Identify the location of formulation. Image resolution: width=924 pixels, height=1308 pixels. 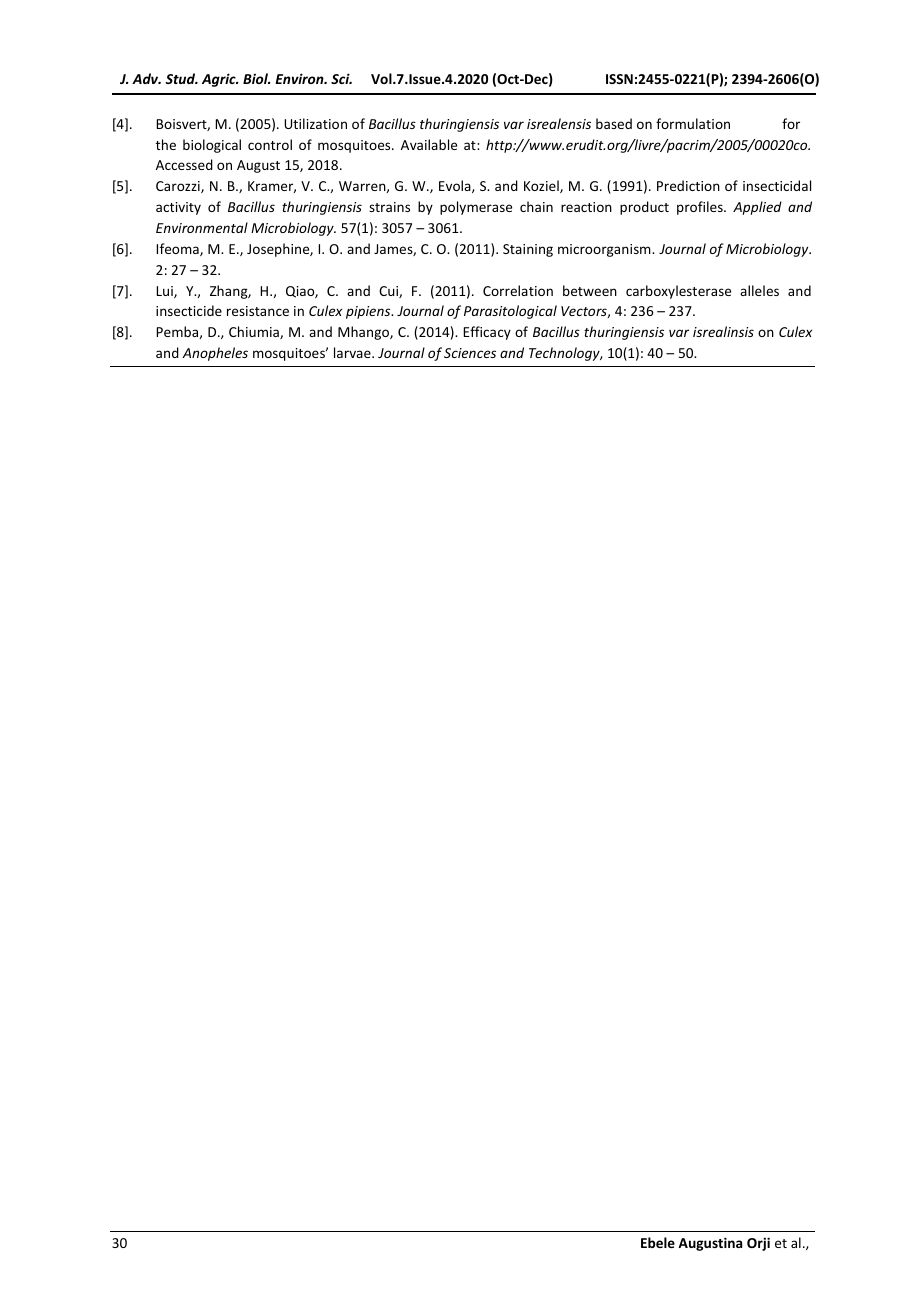
(693, 123).
